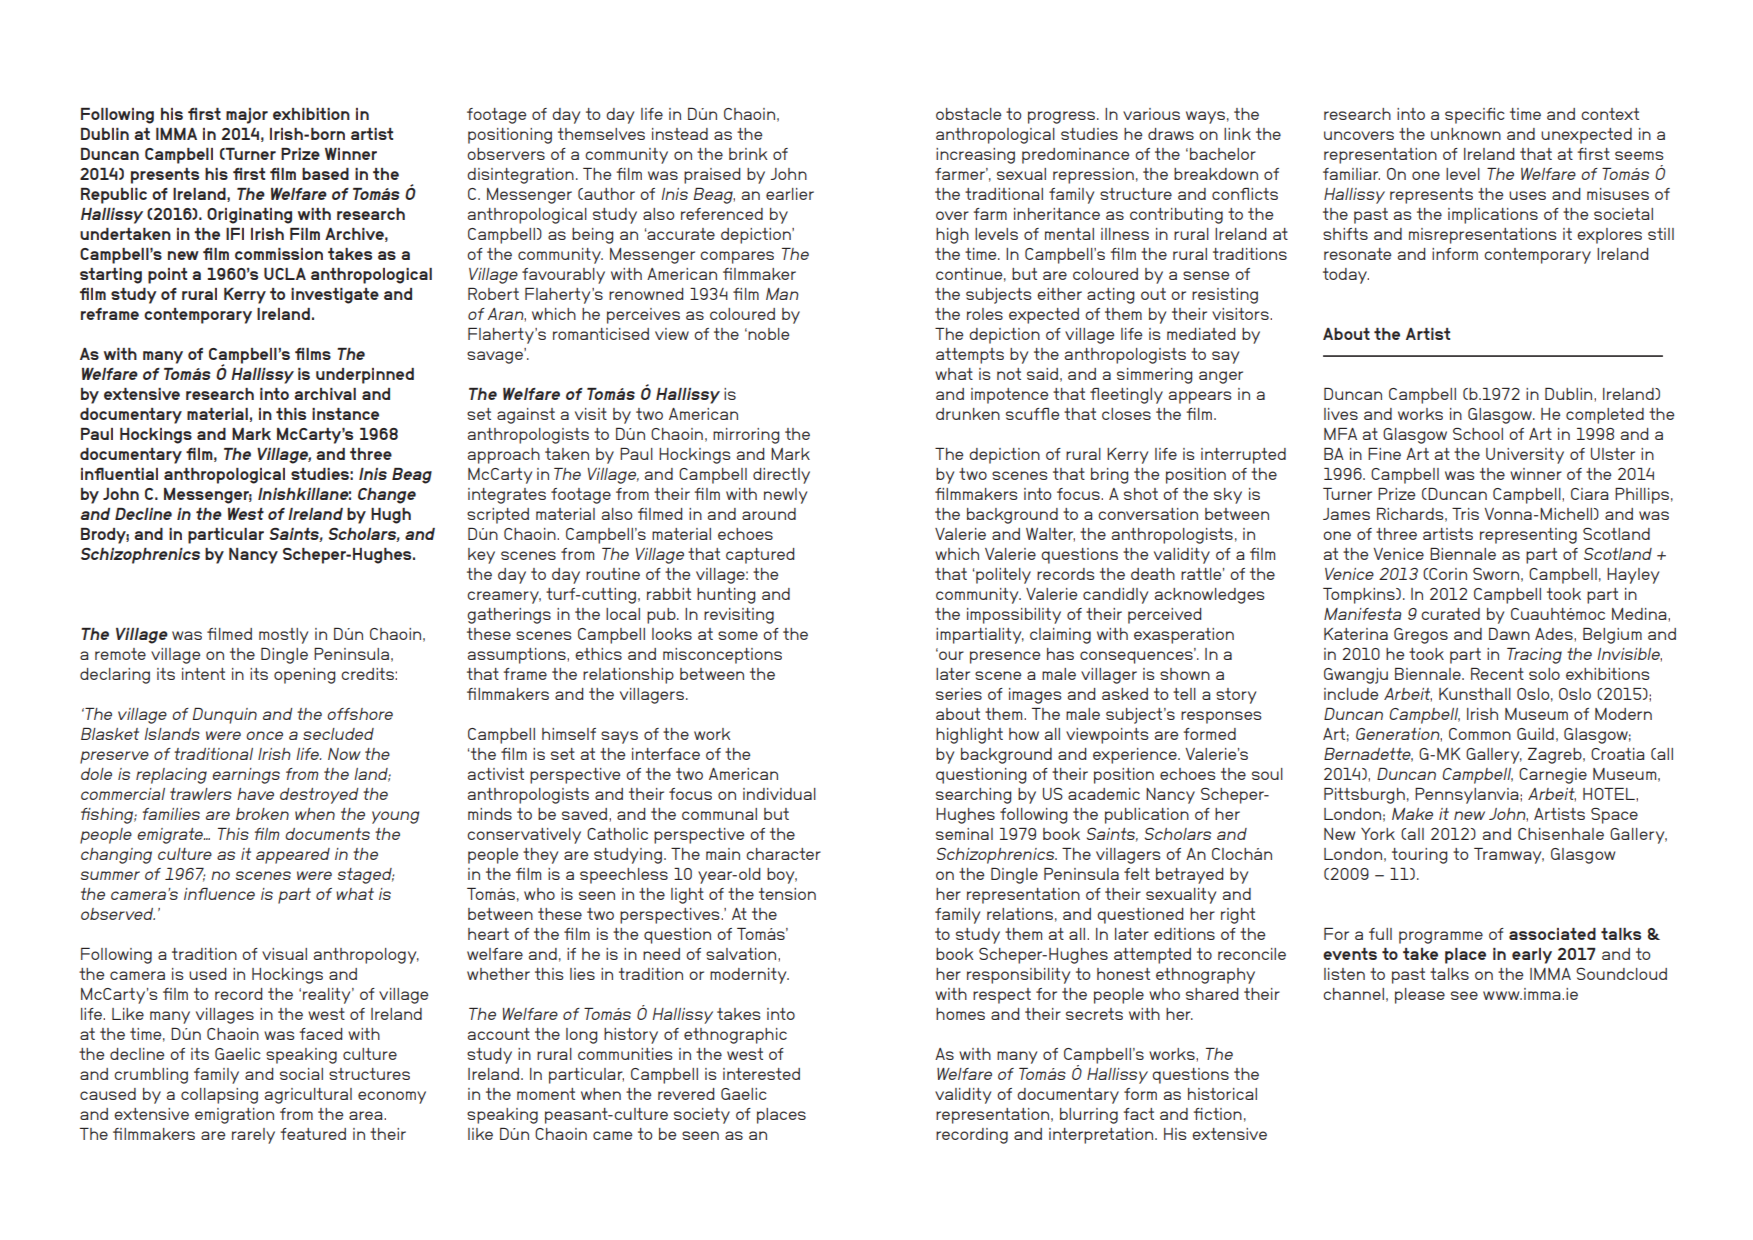 The image size is (1753, 1240). What do you see at coordinates (1466, 134) in the screenshot?
I see `unknown` at bounding box center [1466, 134].
